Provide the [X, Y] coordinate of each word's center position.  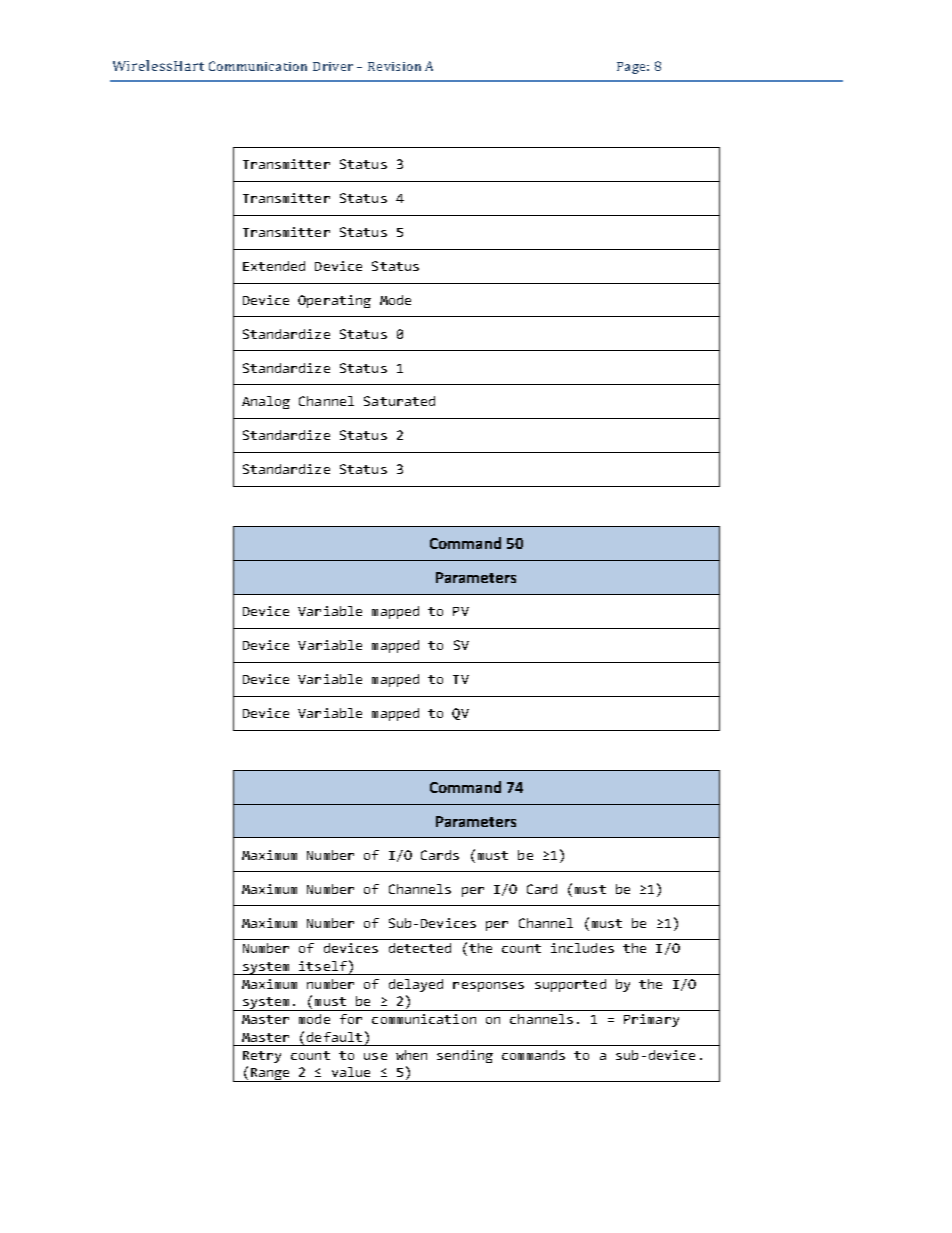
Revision [394, 66]
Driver [333, 66]
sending [465, 1056]
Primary [651, 1020]
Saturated [399, 401]
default [334, 1037]
